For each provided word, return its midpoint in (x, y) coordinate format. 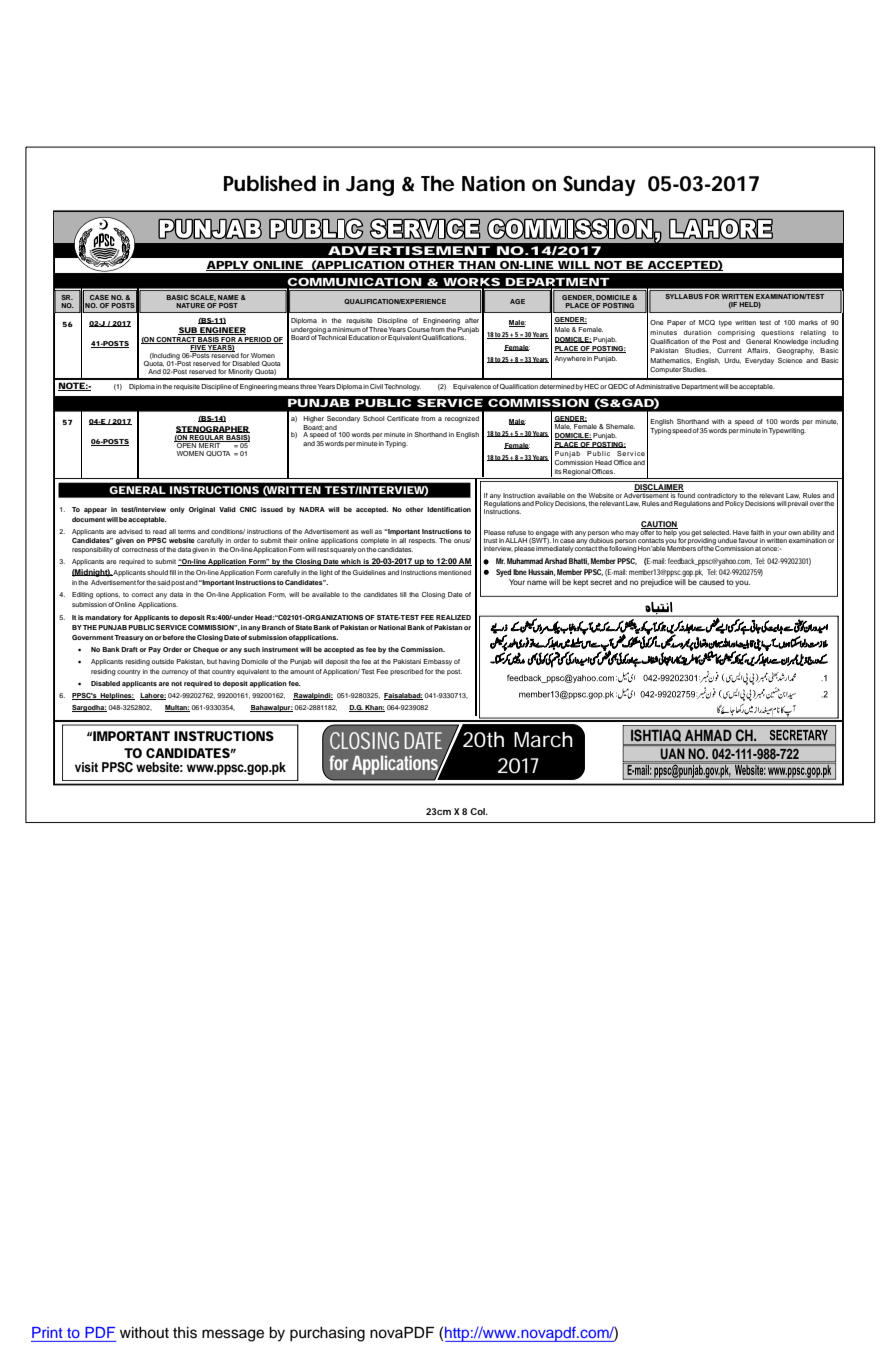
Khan (374, 708)
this (185, 1333)
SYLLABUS (684, 296)
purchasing (327, 1334)
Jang (370, 186)
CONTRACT (176, 340)
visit (86, 767)
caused (711, 582)
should (157, 572)
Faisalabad (403, 696)
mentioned (454, 572)
